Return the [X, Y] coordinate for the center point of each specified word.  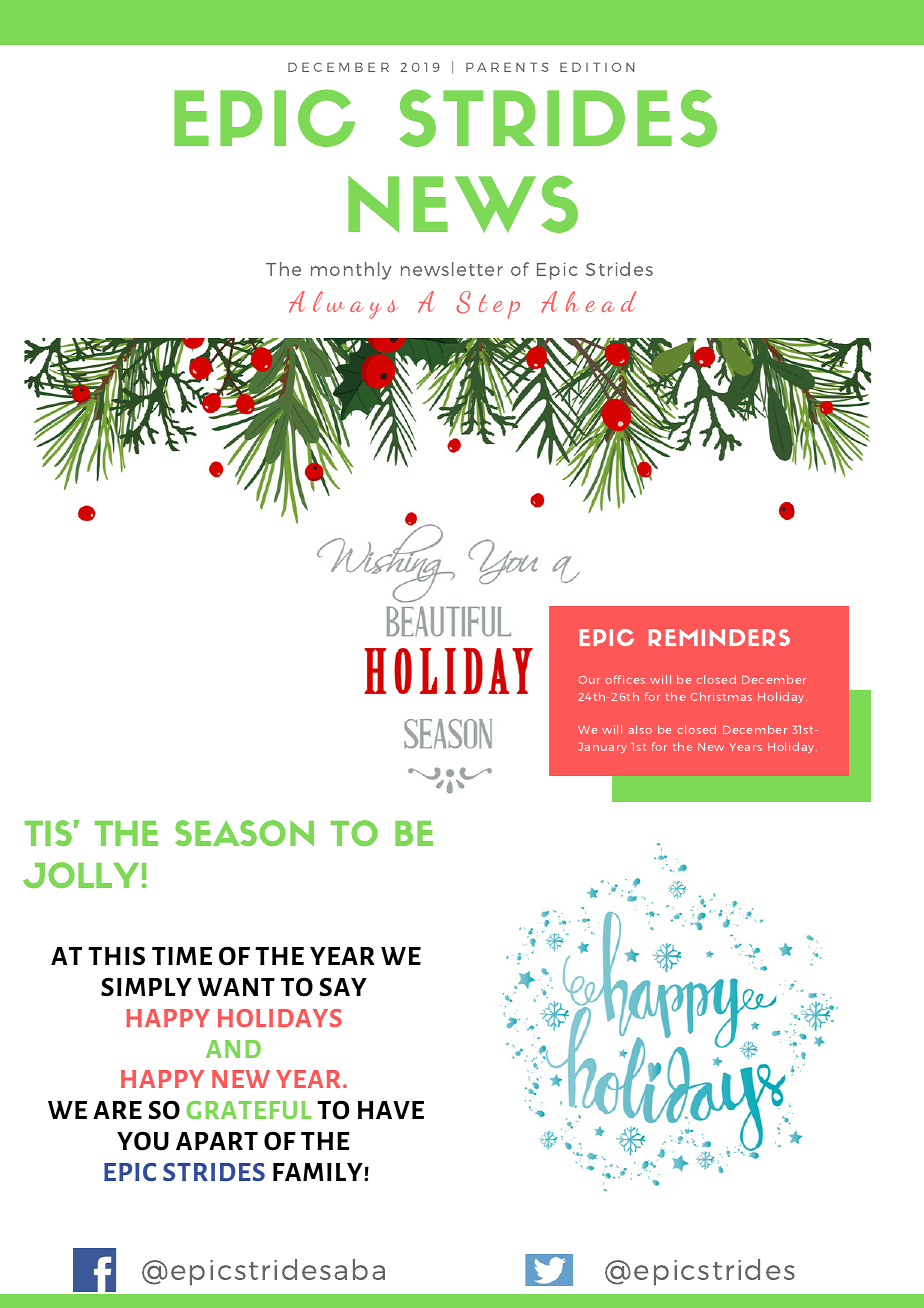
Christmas [721, 696]
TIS [48, 833]
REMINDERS [719, 637]
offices [625, 679]
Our [589, 680]
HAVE [391, 1110]
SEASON [244, 833]
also [640, 729]
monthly [351, 271]
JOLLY [82, 875]
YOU [143, 1141]
